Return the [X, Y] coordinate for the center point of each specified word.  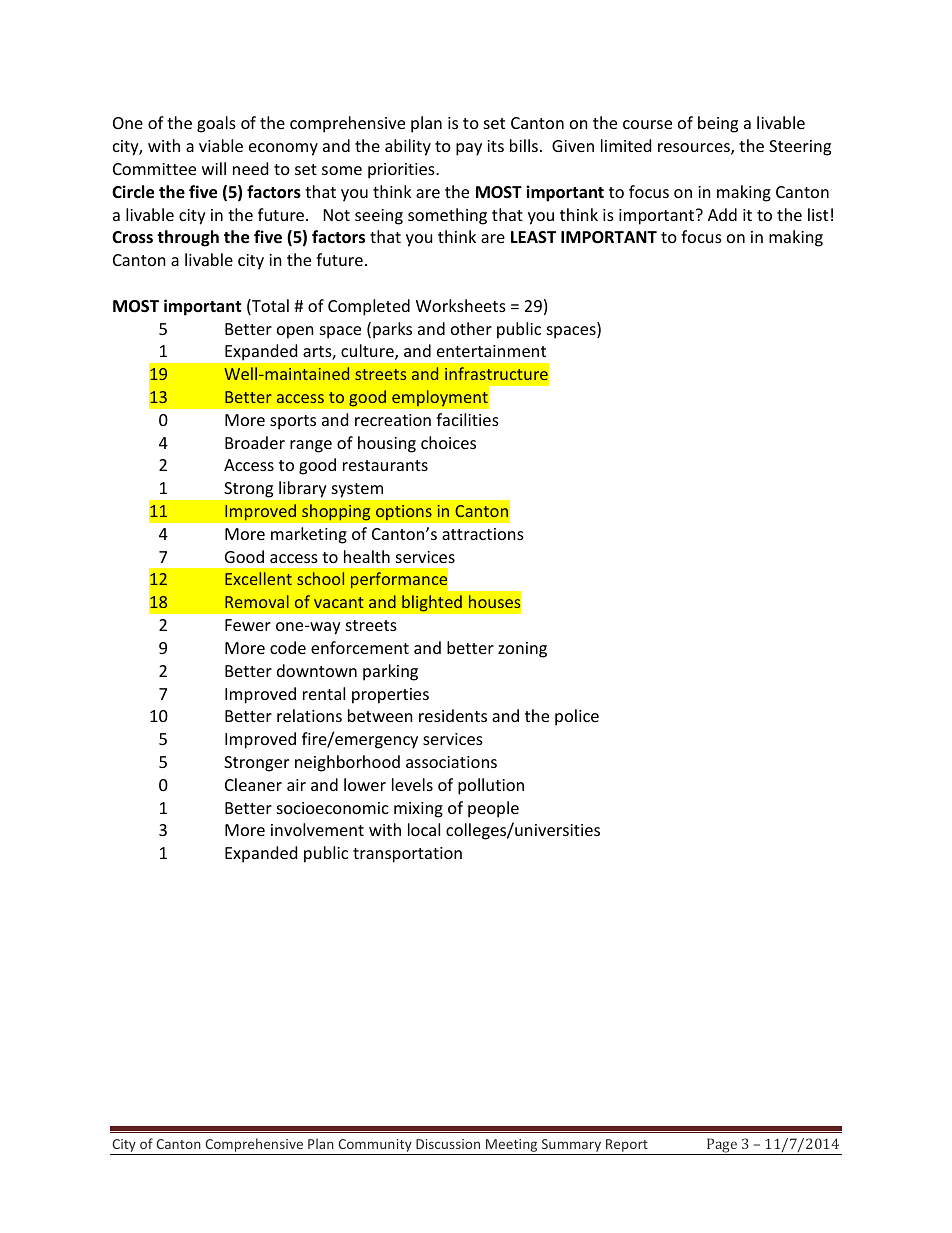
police [577, 717]
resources [695, 149]
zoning [522, 650]
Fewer [248, 625]
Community [375, 1147]
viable [221, 145]
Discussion [448, 1144]
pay [469, 149]
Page [722, 1146]
